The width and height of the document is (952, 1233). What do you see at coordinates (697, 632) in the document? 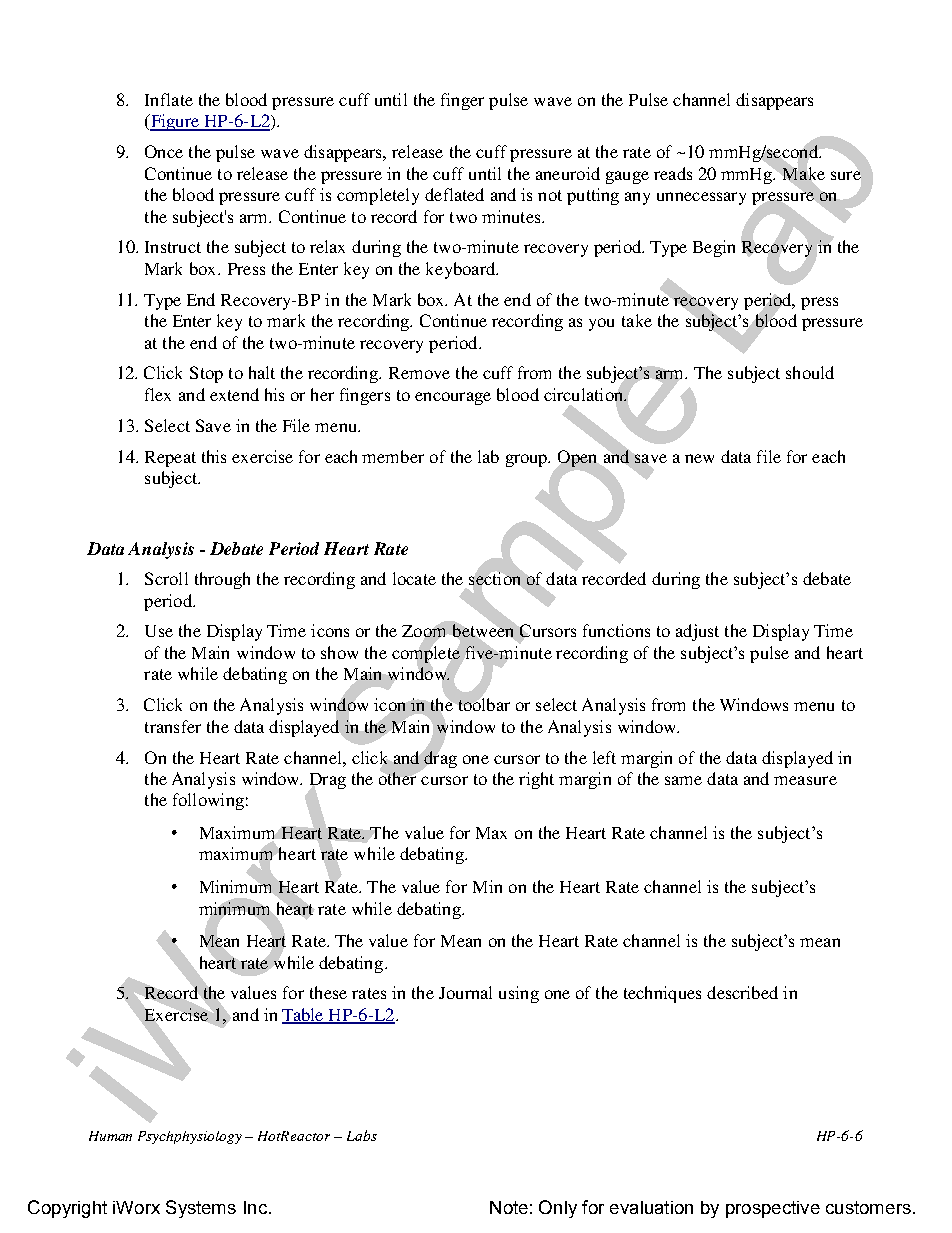
I see `adjust` at bounding box center [697, 632].
